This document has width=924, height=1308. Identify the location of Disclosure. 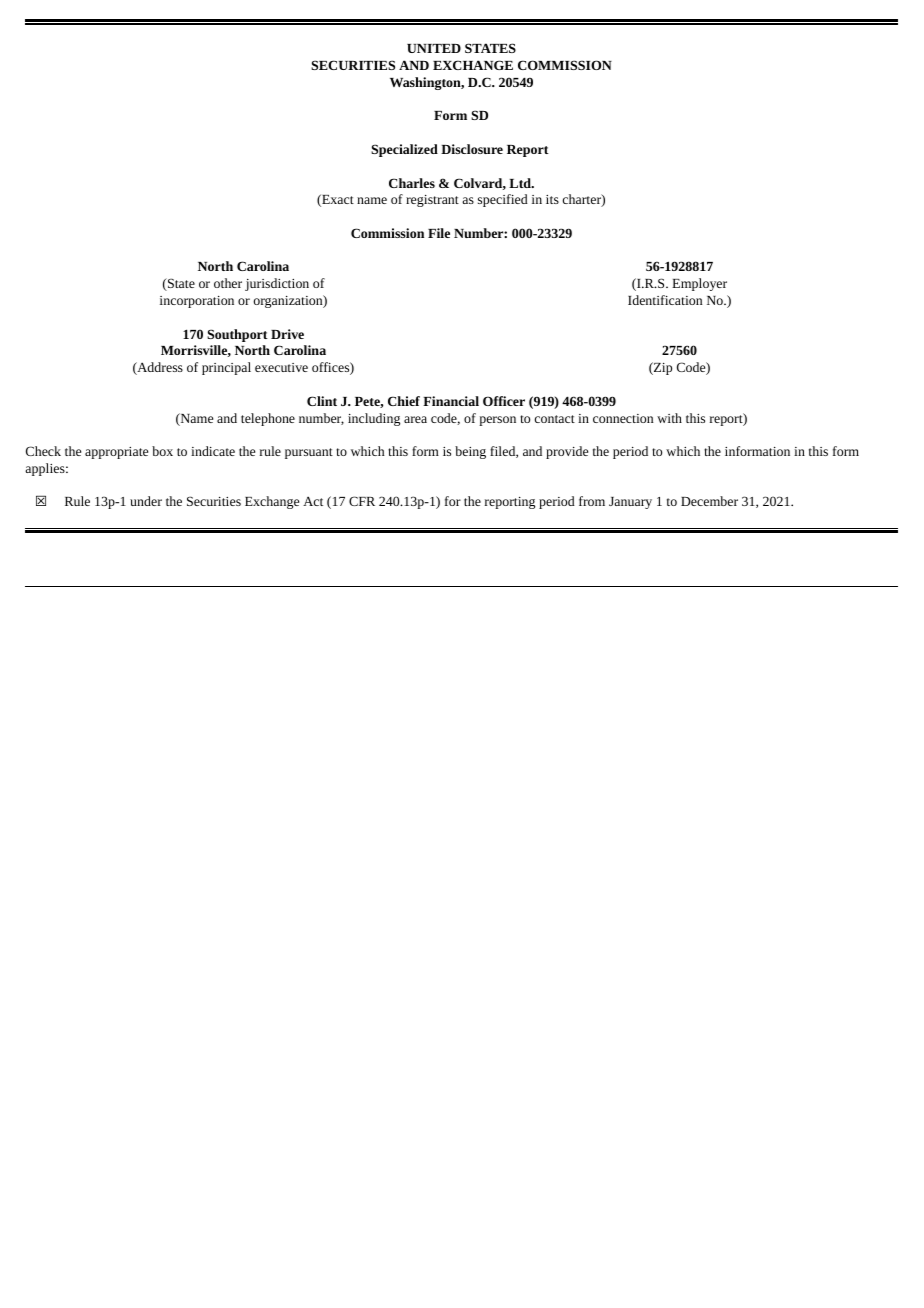
(472, 149).
